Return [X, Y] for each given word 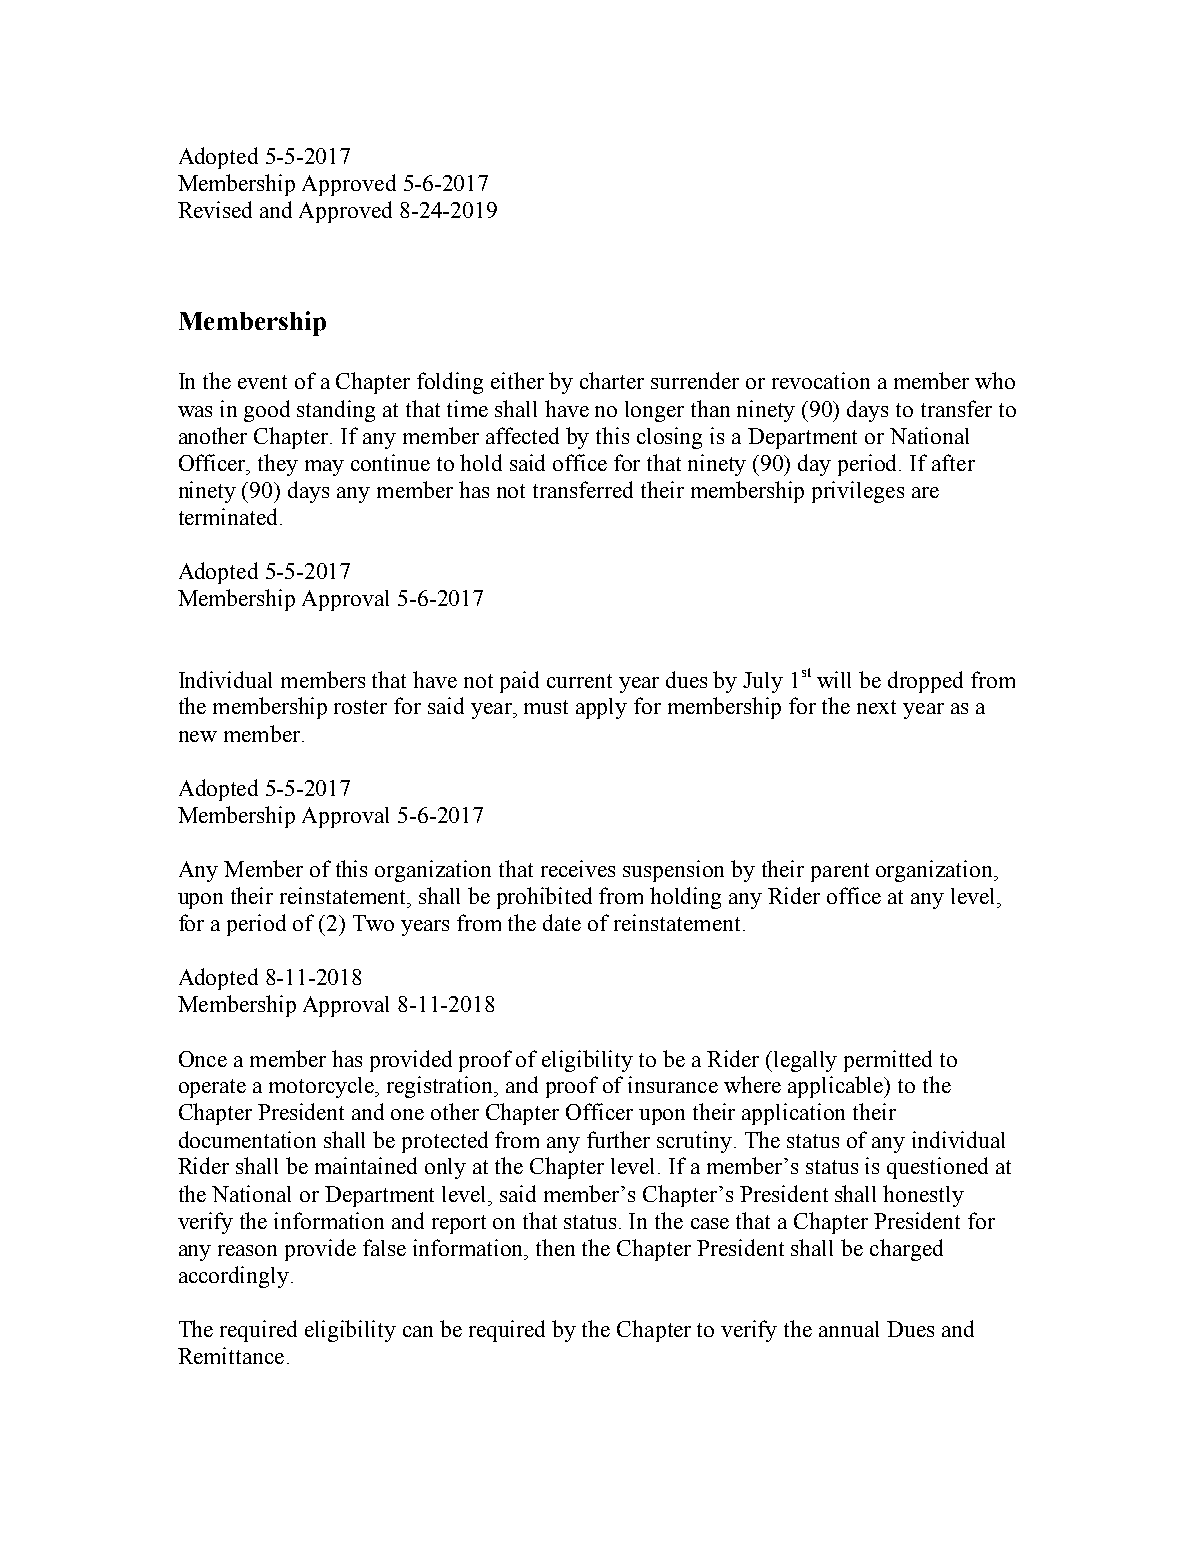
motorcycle [323, 1087]
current [579, 681]
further [618, 1139]
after [953, 462]
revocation [821, 380]
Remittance [231, 1355]
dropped [925, 682]
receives [578, 868]
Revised [215, 209]
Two [373, 923]
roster [360, 707]
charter [612, 380]
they [278, 465]
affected [522, 435]
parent [840, 872]
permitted [888, 1061]
